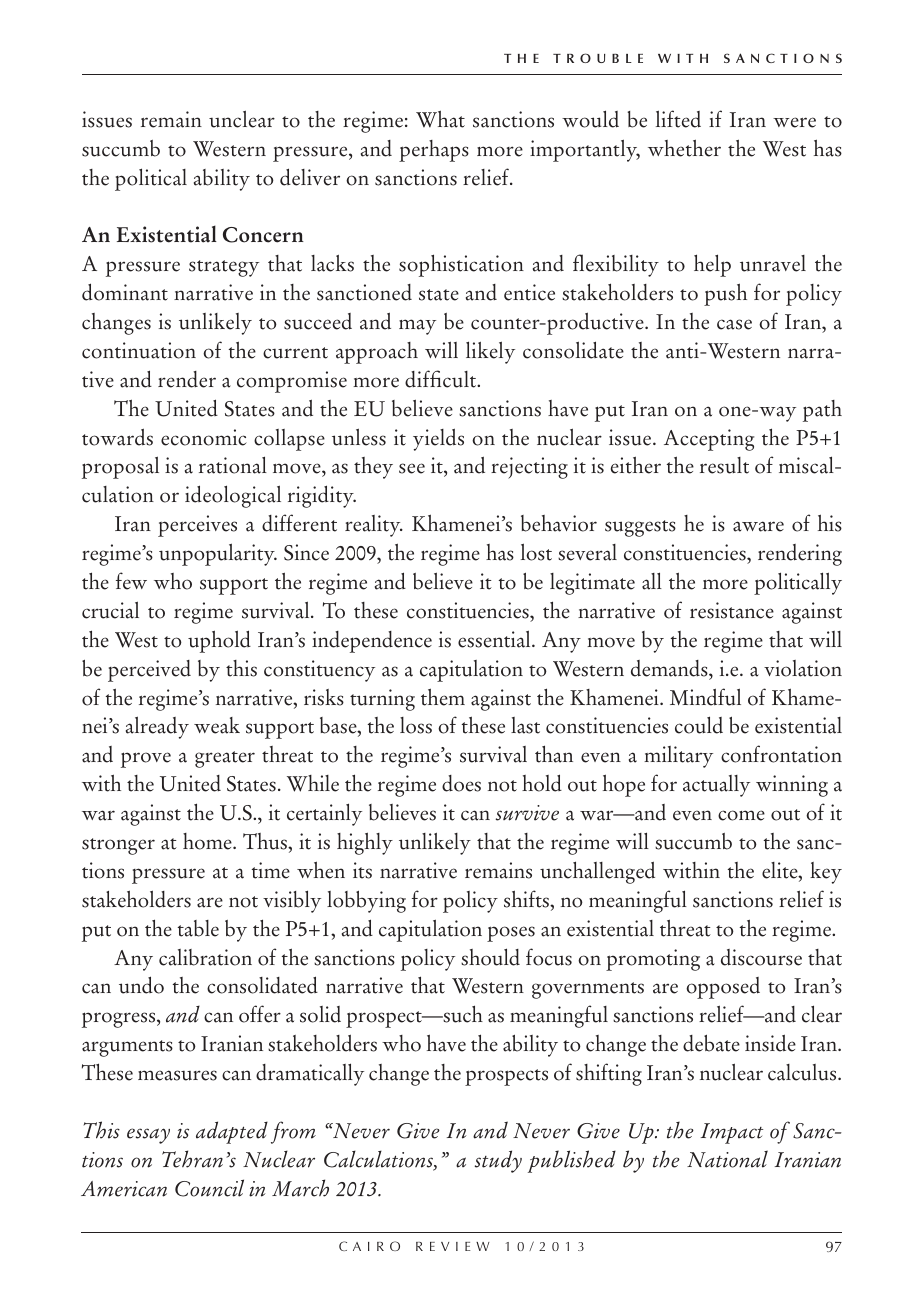 This document has width=924, height=1305. Describe the element at coordinates (434, 151) in the document. I see `perhaps` at that location.
